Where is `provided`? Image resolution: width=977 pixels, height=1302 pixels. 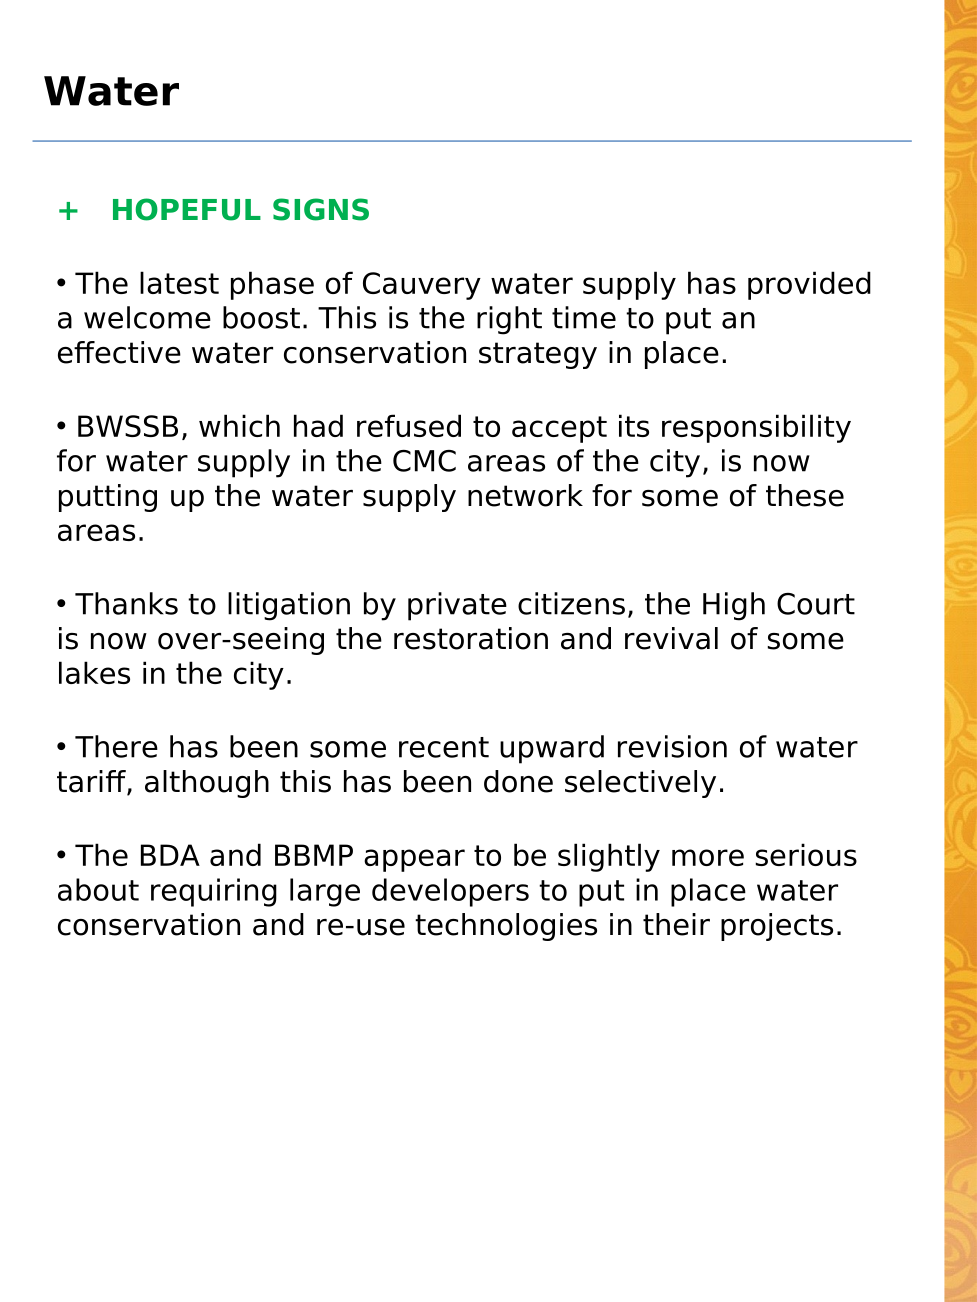
provided is located at coordinates (809, 285).
